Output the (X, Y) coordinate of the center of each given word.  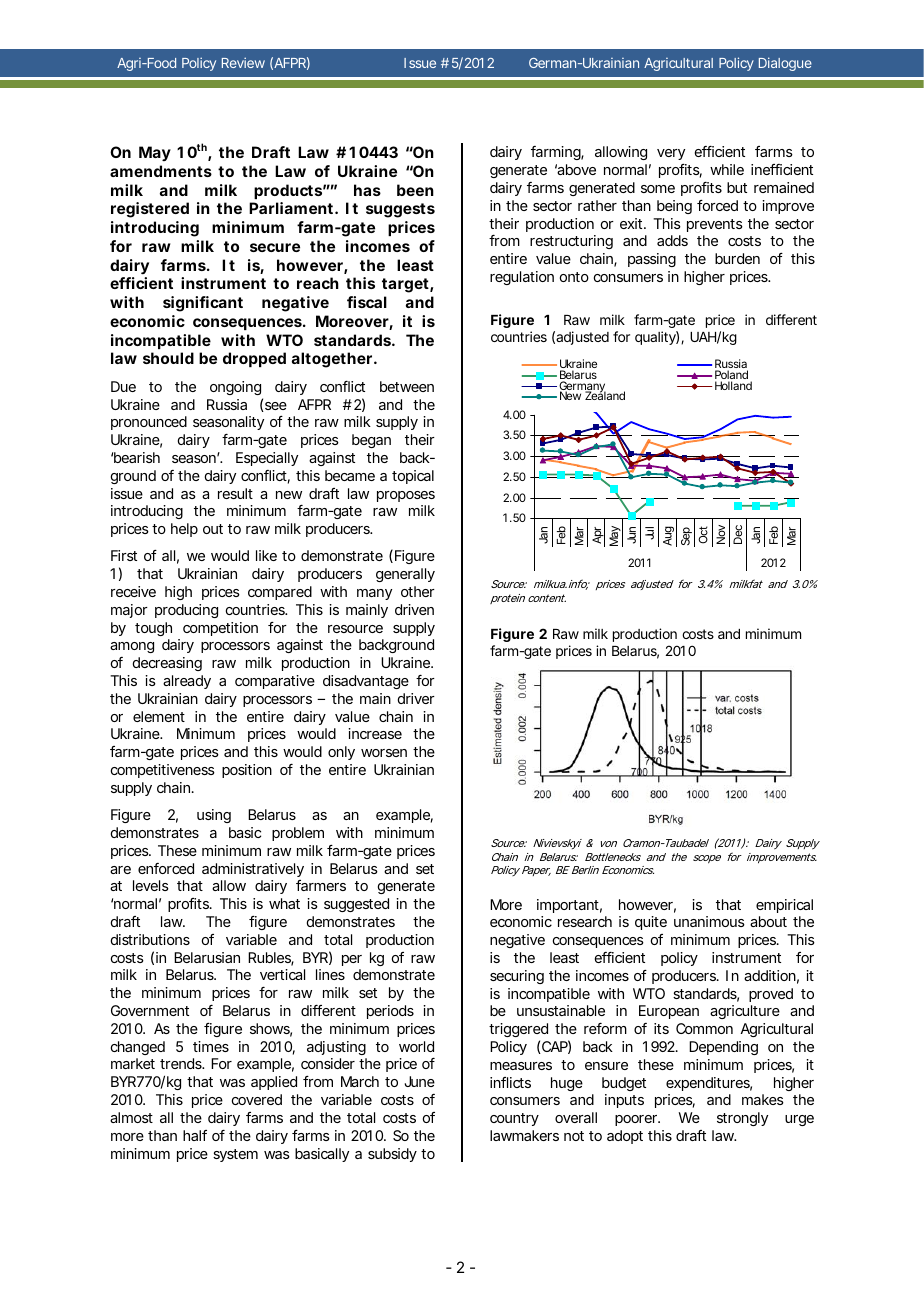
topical (413, 477)
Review (243, 62)
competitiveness (163, 771)
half (195, 1135)
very (671, 154)
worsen (384, 753)
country (514, 1119)
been (415, 190)
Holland (733, 385)
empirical (784, 906)
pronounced (149, 423)
